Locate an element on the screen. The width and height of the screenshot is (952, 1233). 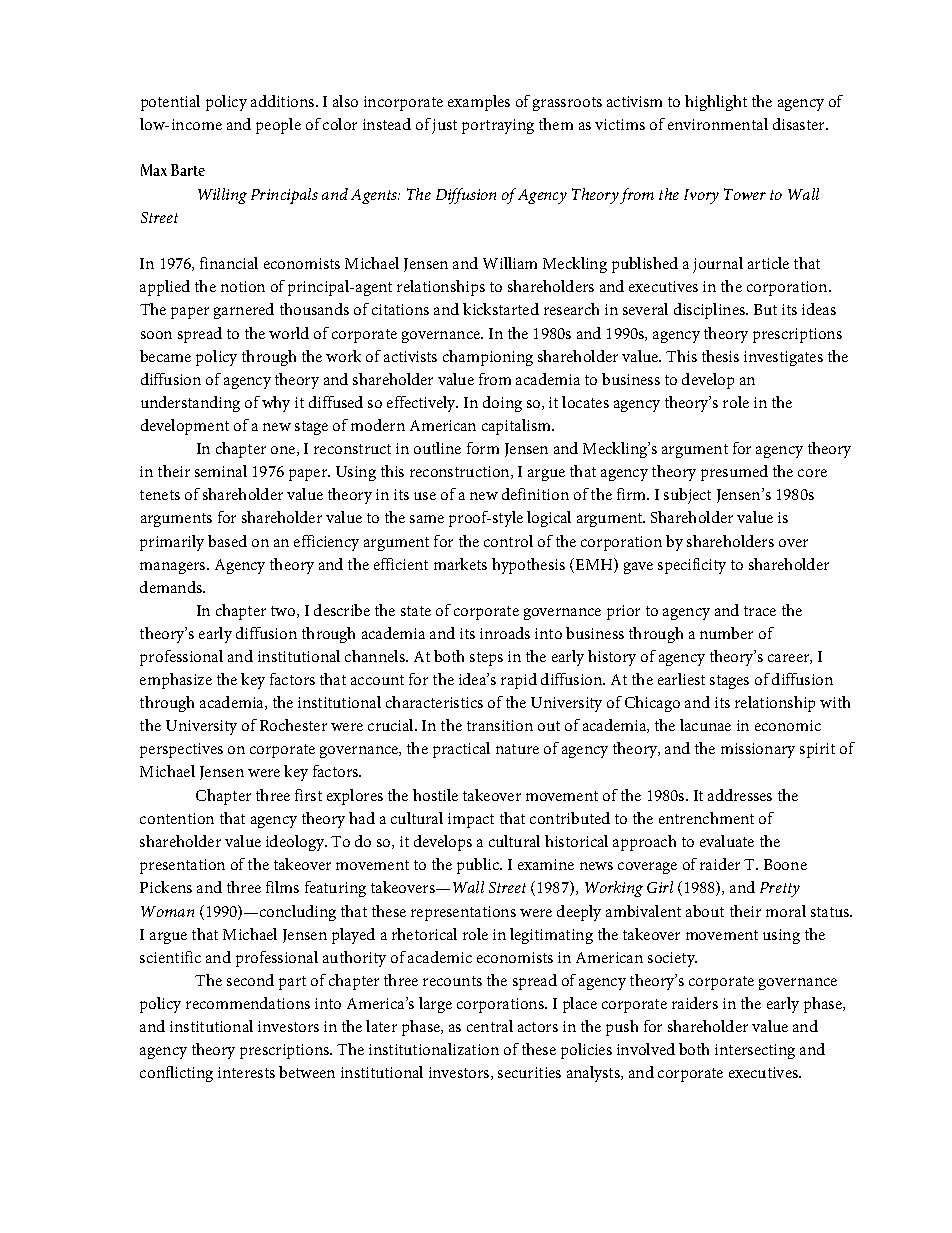
world is located at coordinates (289, 333).
